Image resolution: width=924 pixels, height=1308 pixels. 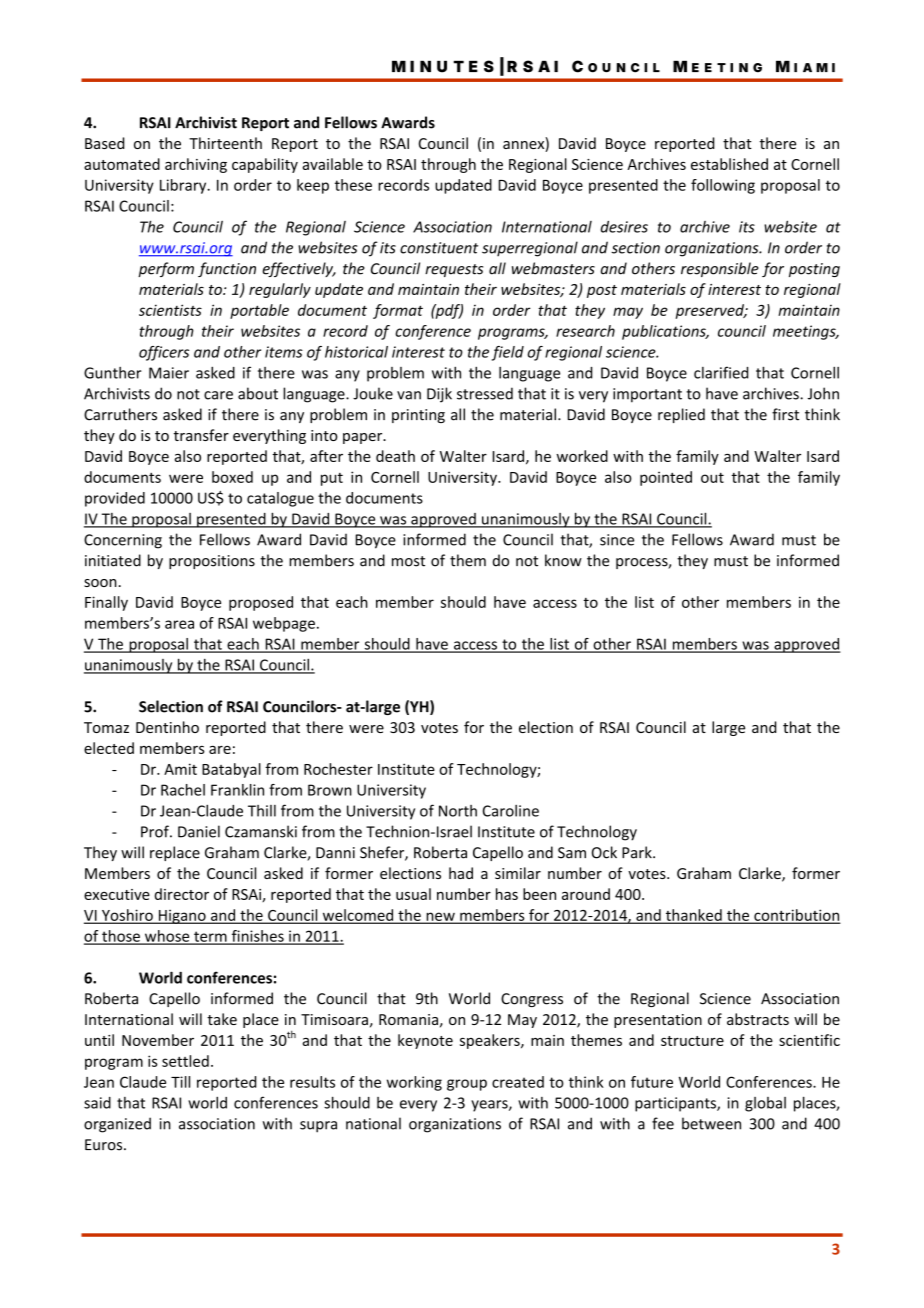 I want to click on established, so click(x=729, y=164).
